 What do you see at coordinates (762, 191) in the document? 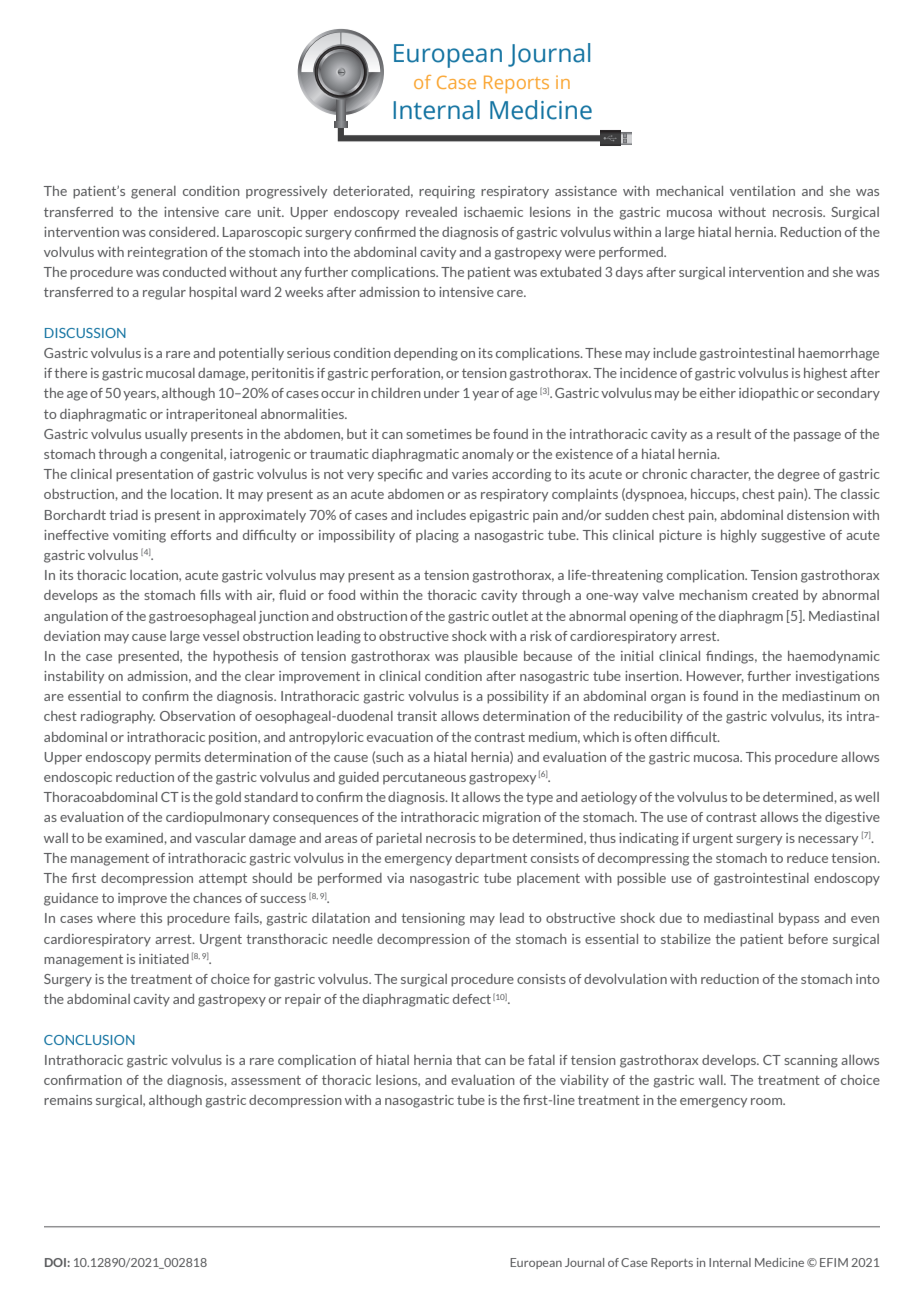
I see `ventilation` at bounding box center [762, 191].
